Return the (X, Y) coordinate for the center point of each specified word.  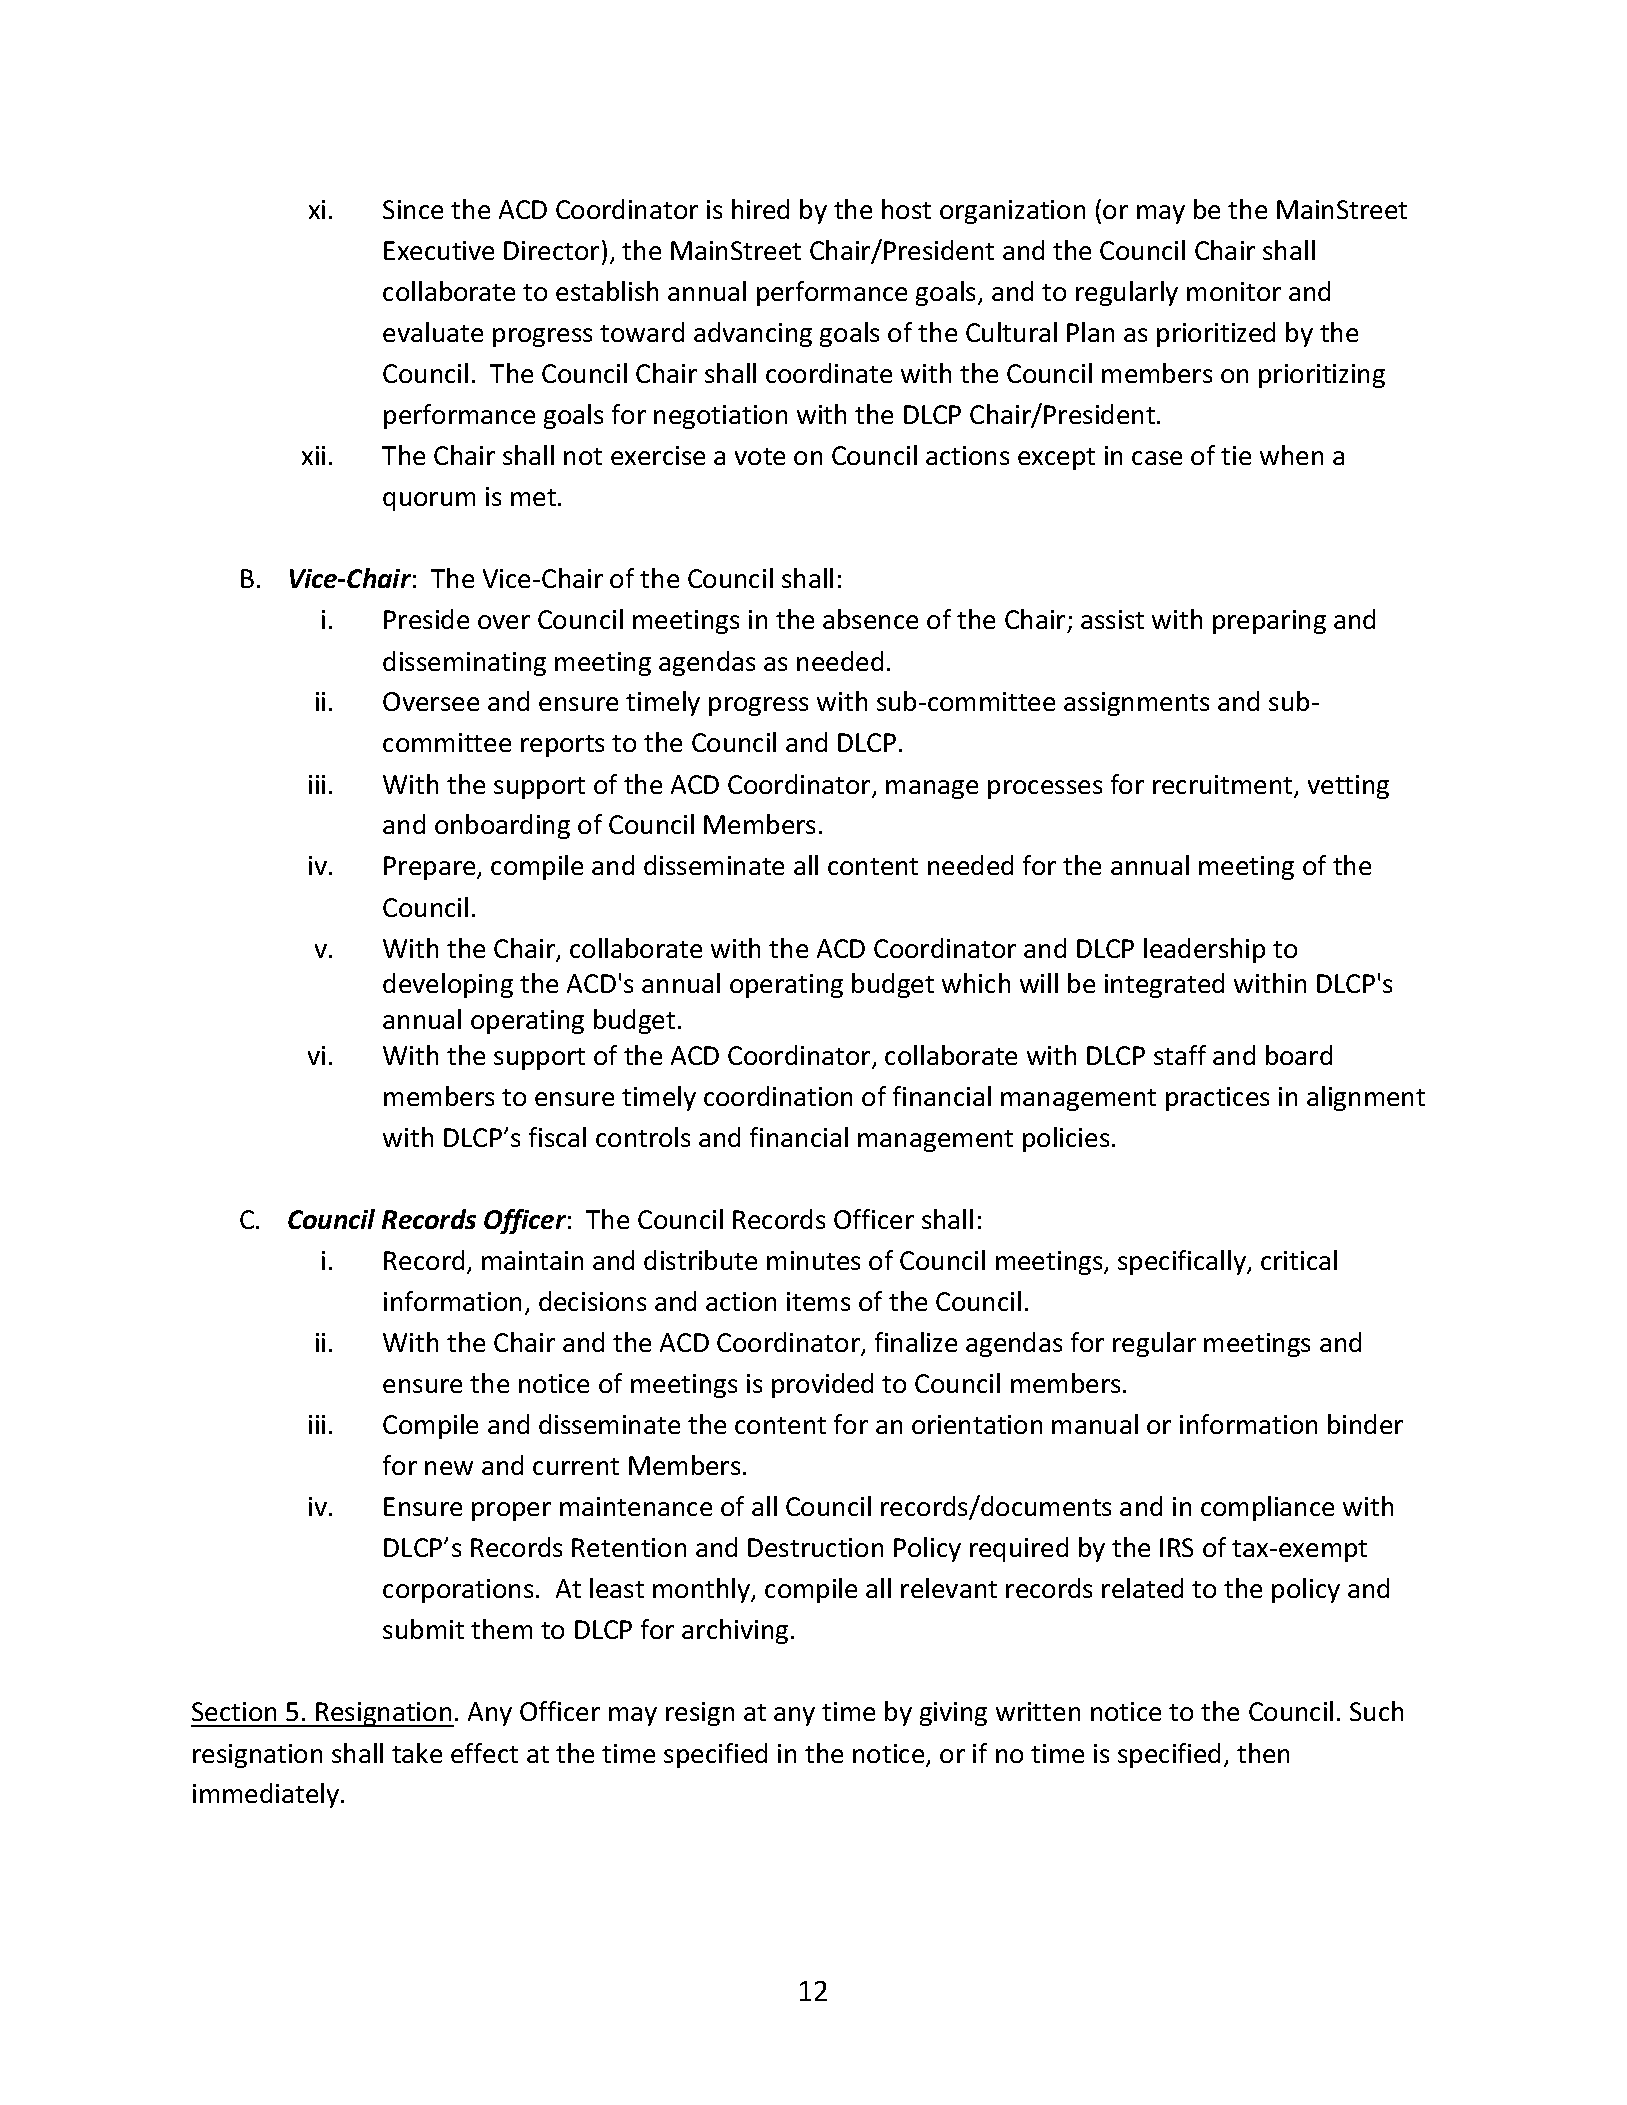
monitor (1234, 291)
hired (760, 209)
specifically (1183, 1262)
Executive (439, 250)
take (417, 1753)
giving (953, 1714)
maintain (532, 1260)
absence (870, 619)
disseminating (464, 663)
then (1263, 1753)
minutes (813, 1260)
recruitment (1224, 786)
